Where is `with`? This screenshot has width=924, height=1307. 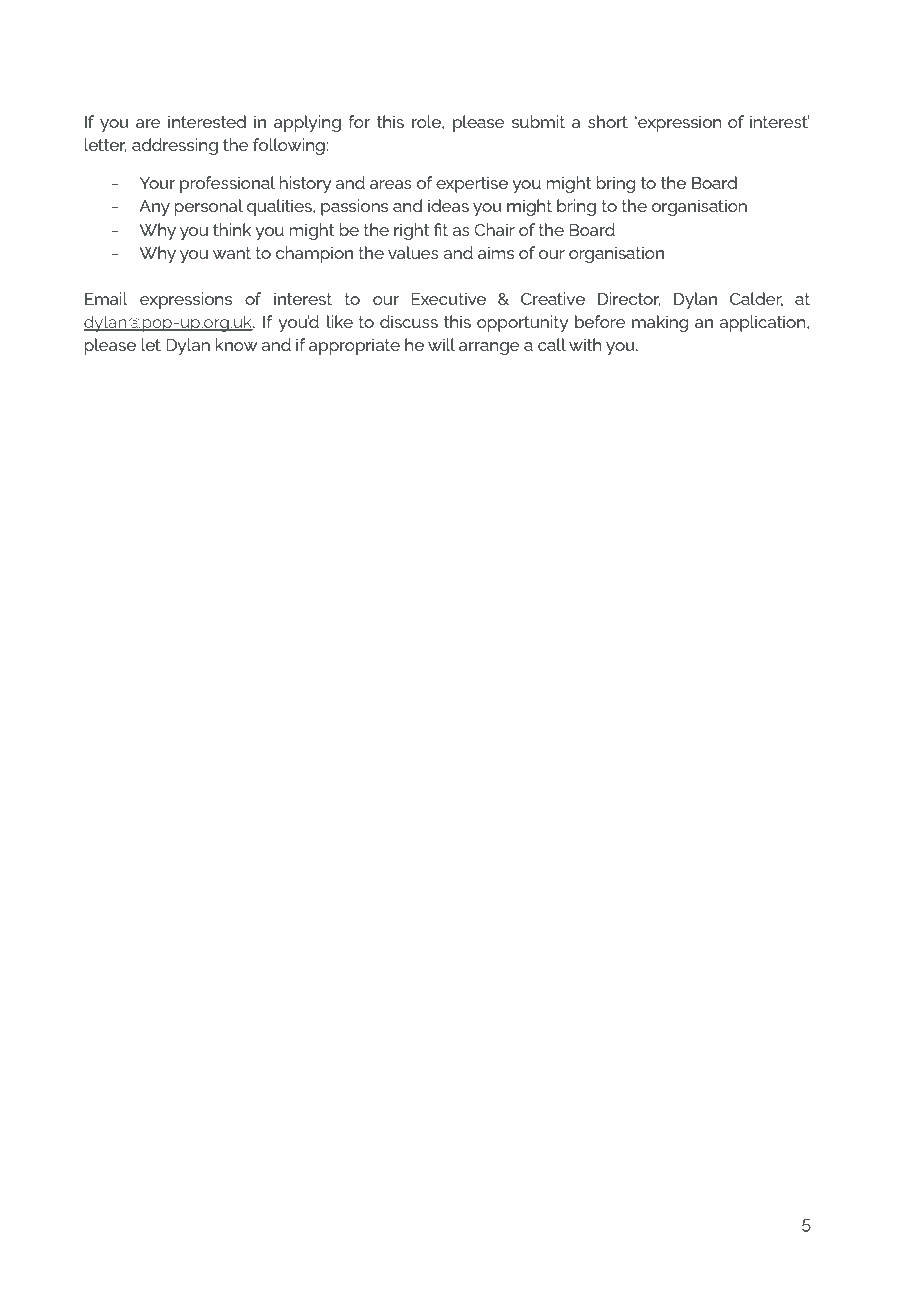
with is located at coordinates (585, 344).
